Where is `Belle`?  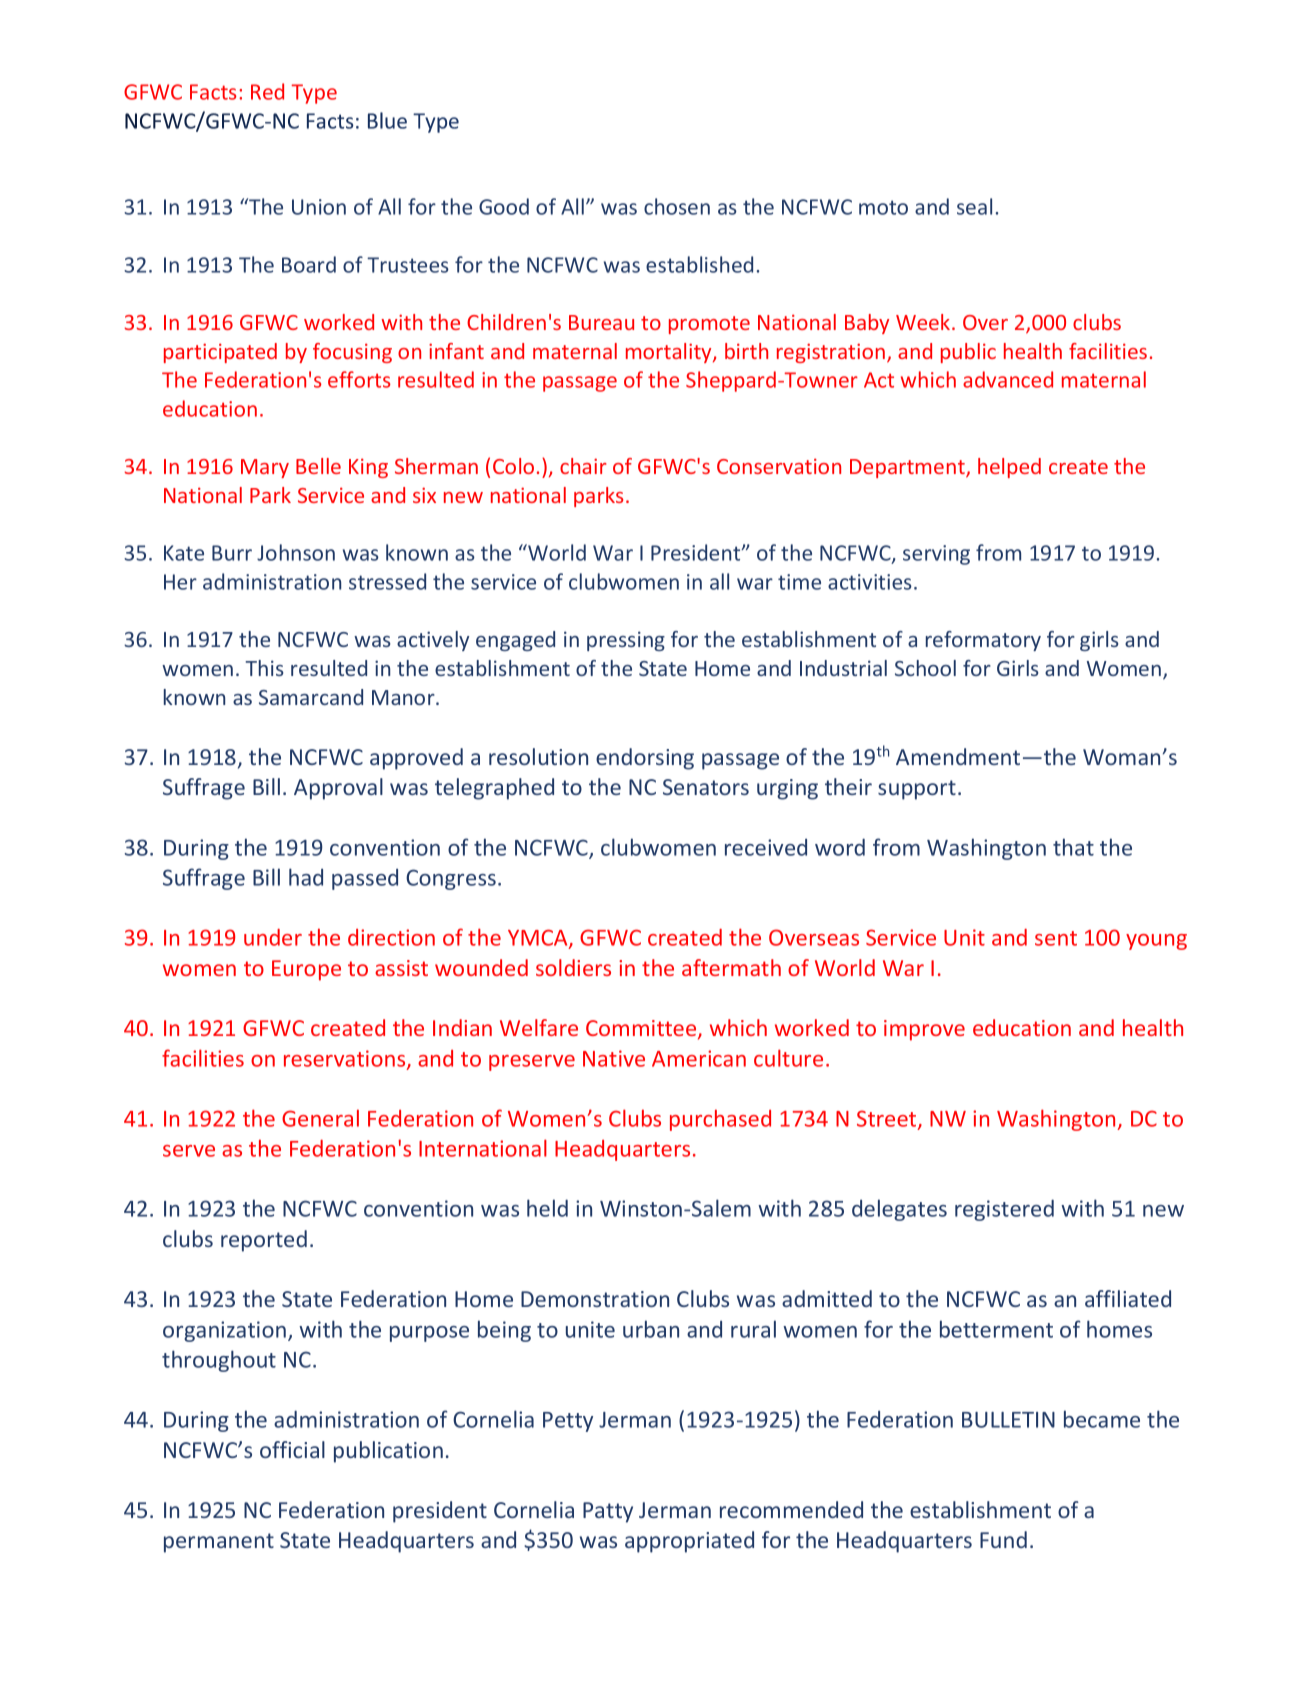
Belle is located at coordinates (318, 466).
